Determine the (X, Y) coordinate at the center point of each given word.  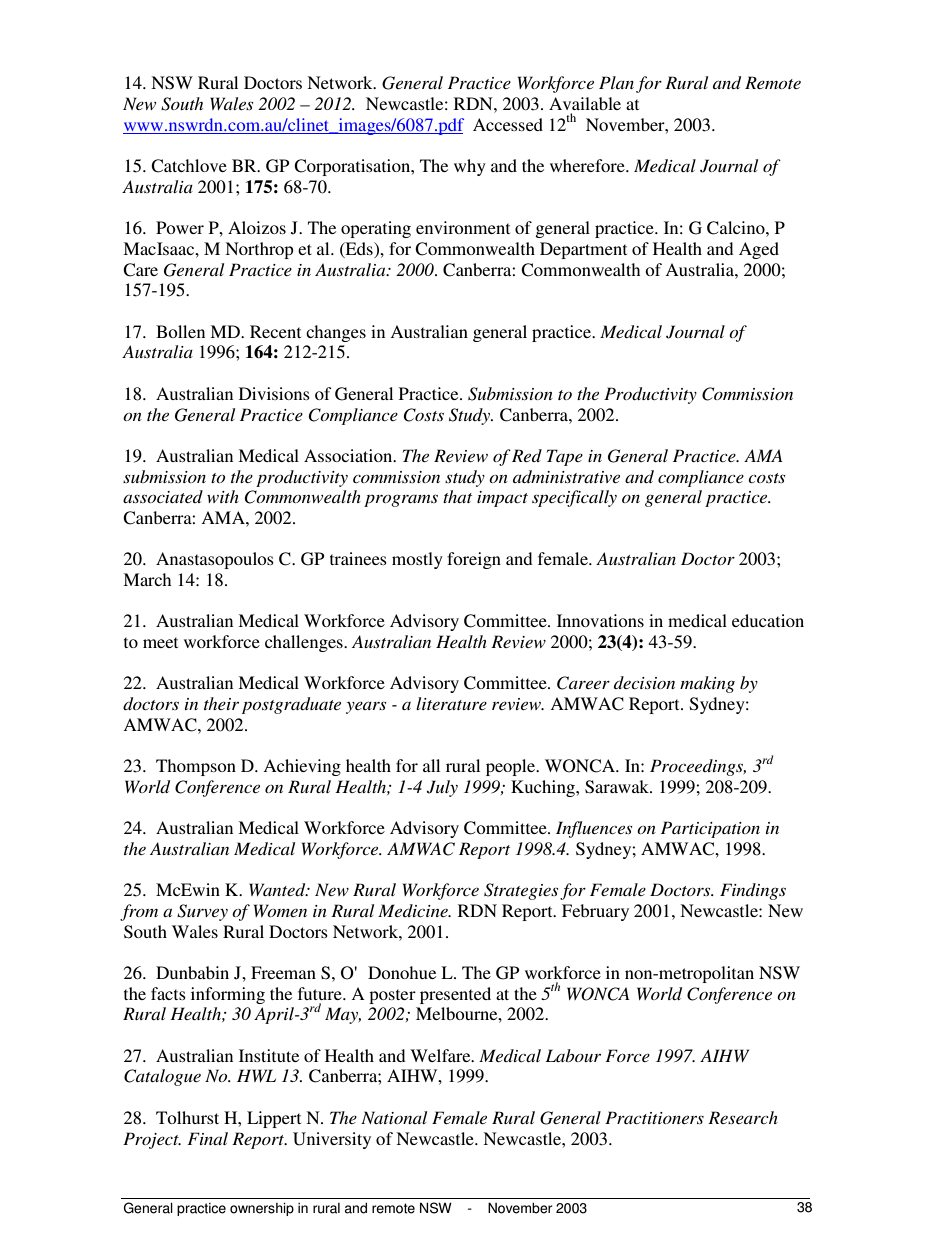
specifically (574, 498)
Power (180, 227)
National (394, 1117)
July (442, 788)
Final (207, 1138)
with (223, 496)
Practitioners (654, 1117)
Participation (710, 829)
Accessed (508, 124)
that (457, 496)
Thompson (196, 767)
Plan (616, 82)
